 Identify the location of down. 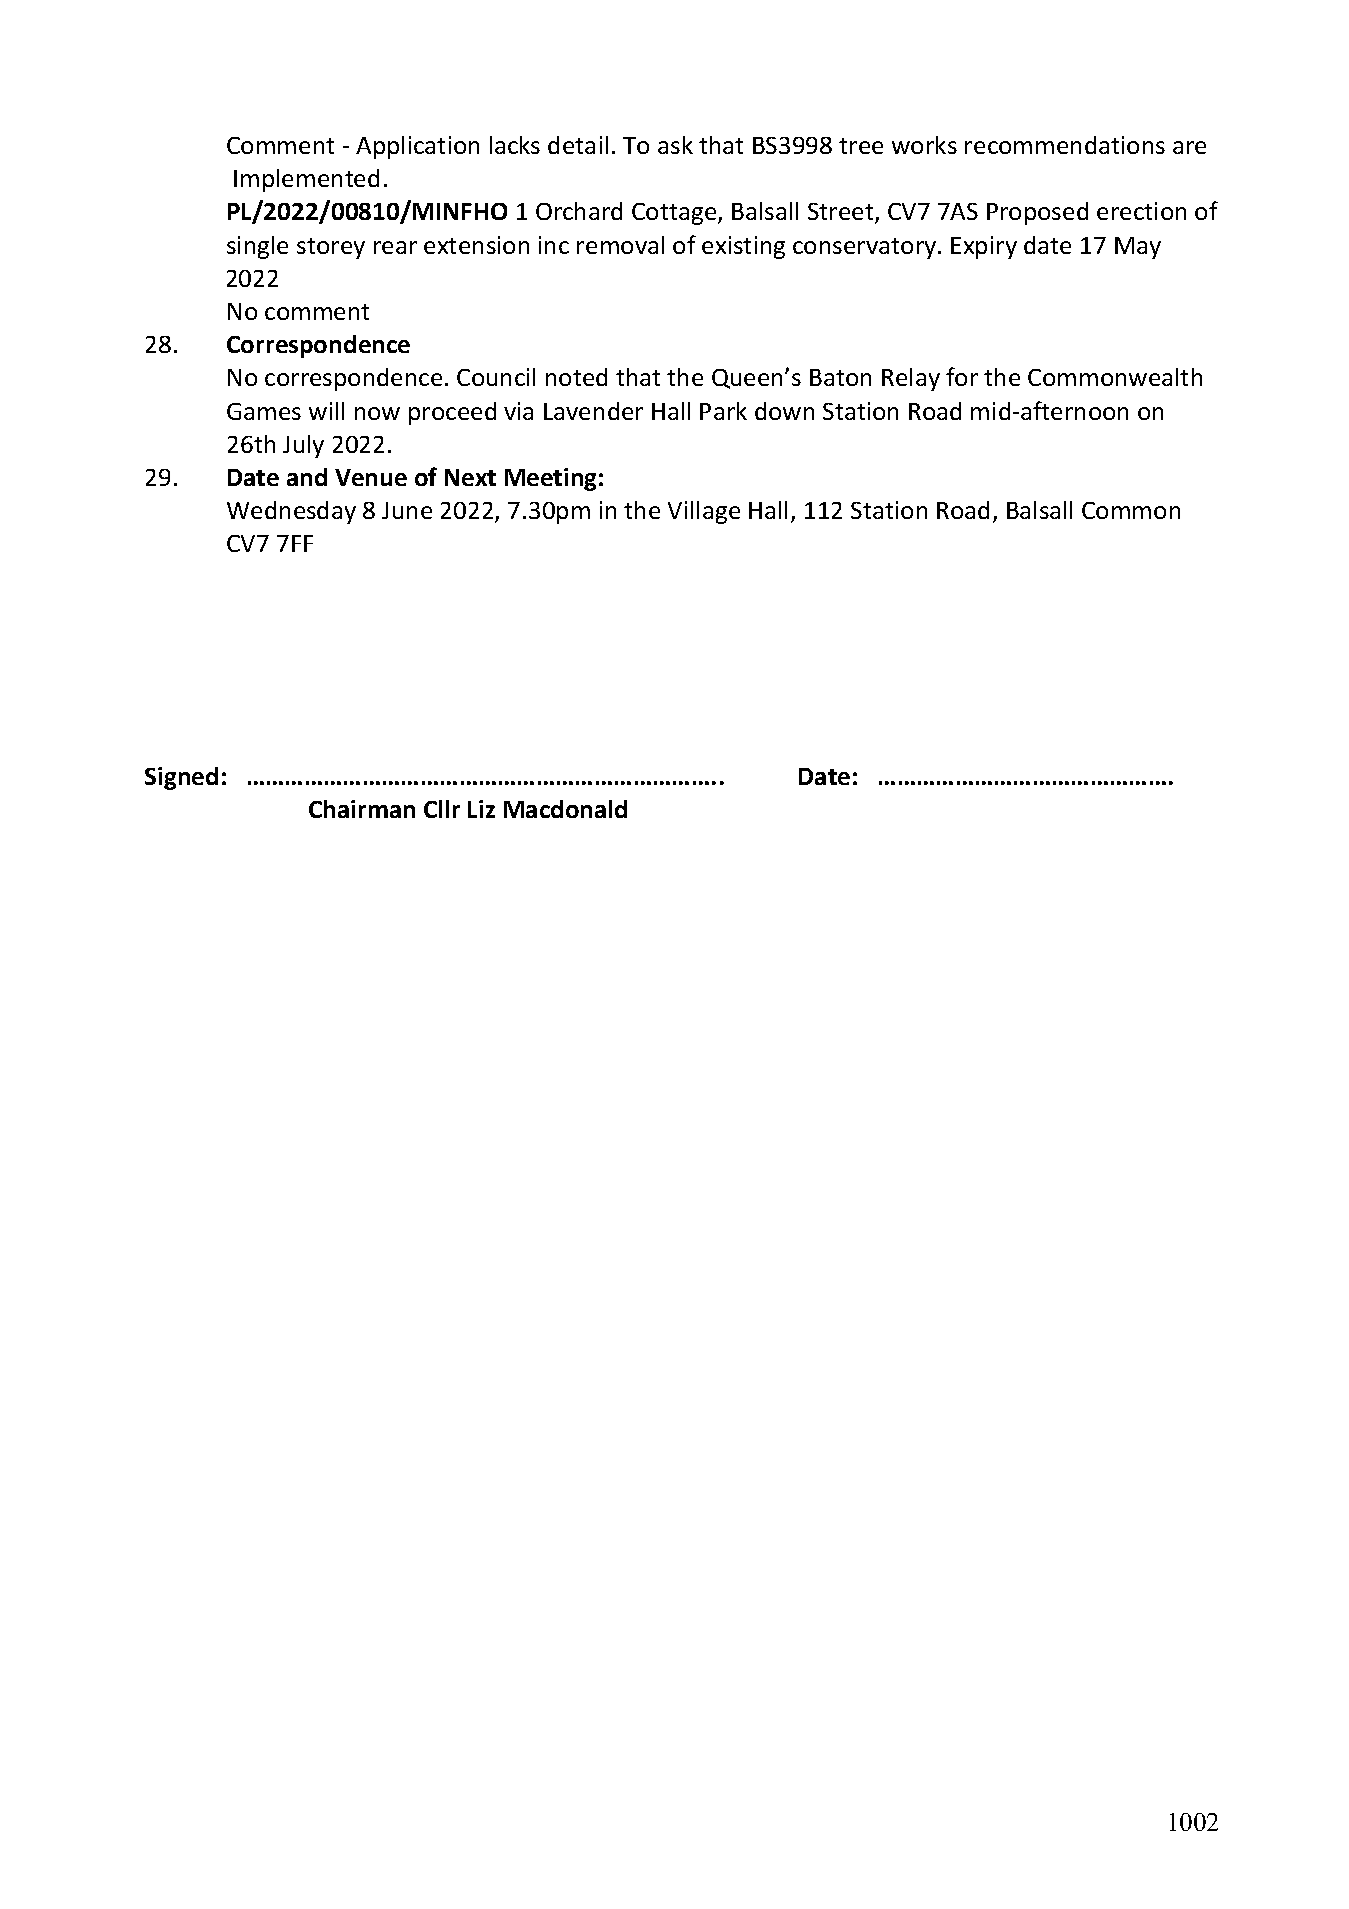
(784, 411).
